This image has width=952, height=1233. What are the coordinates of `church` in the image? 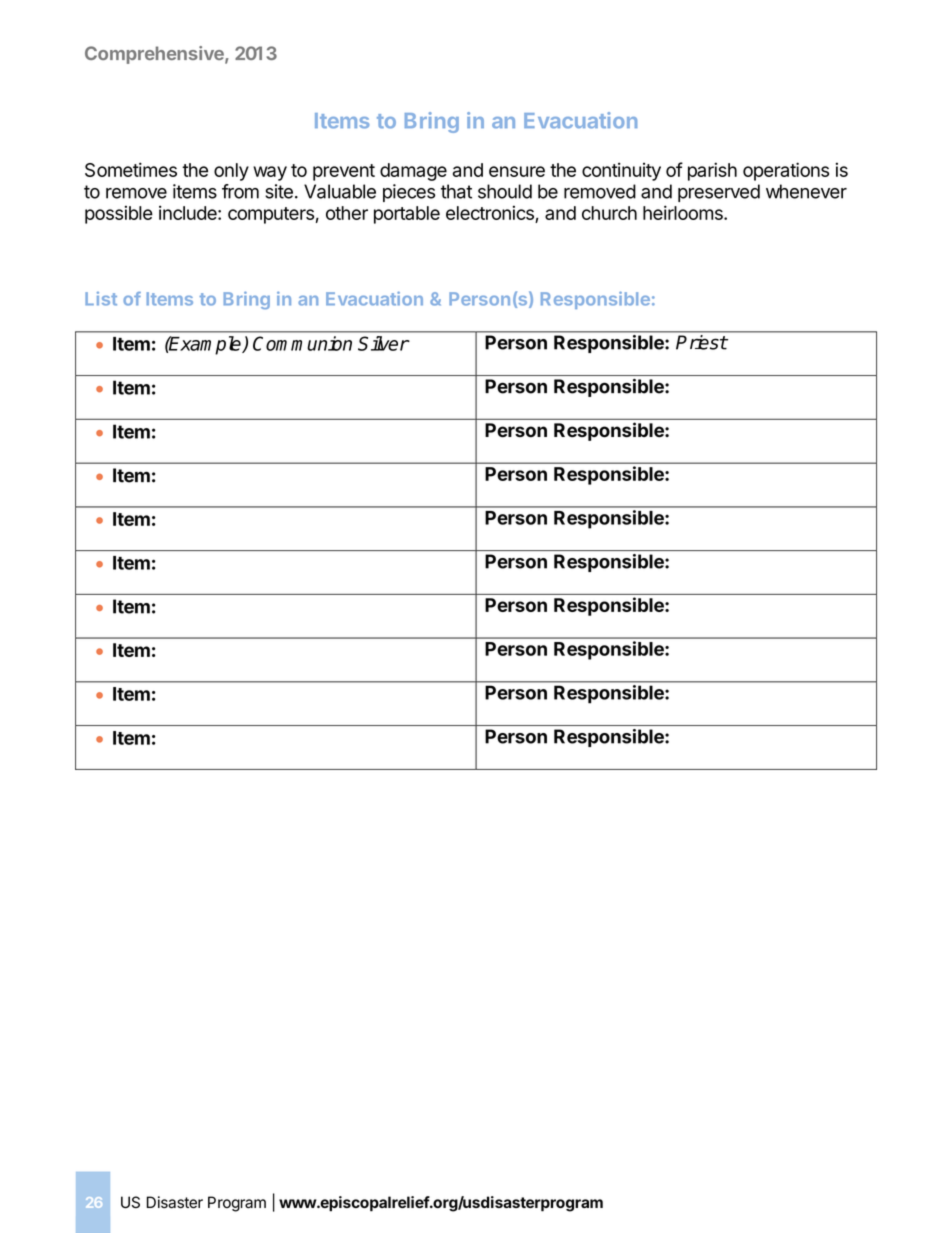 It's located at (609, 213).
